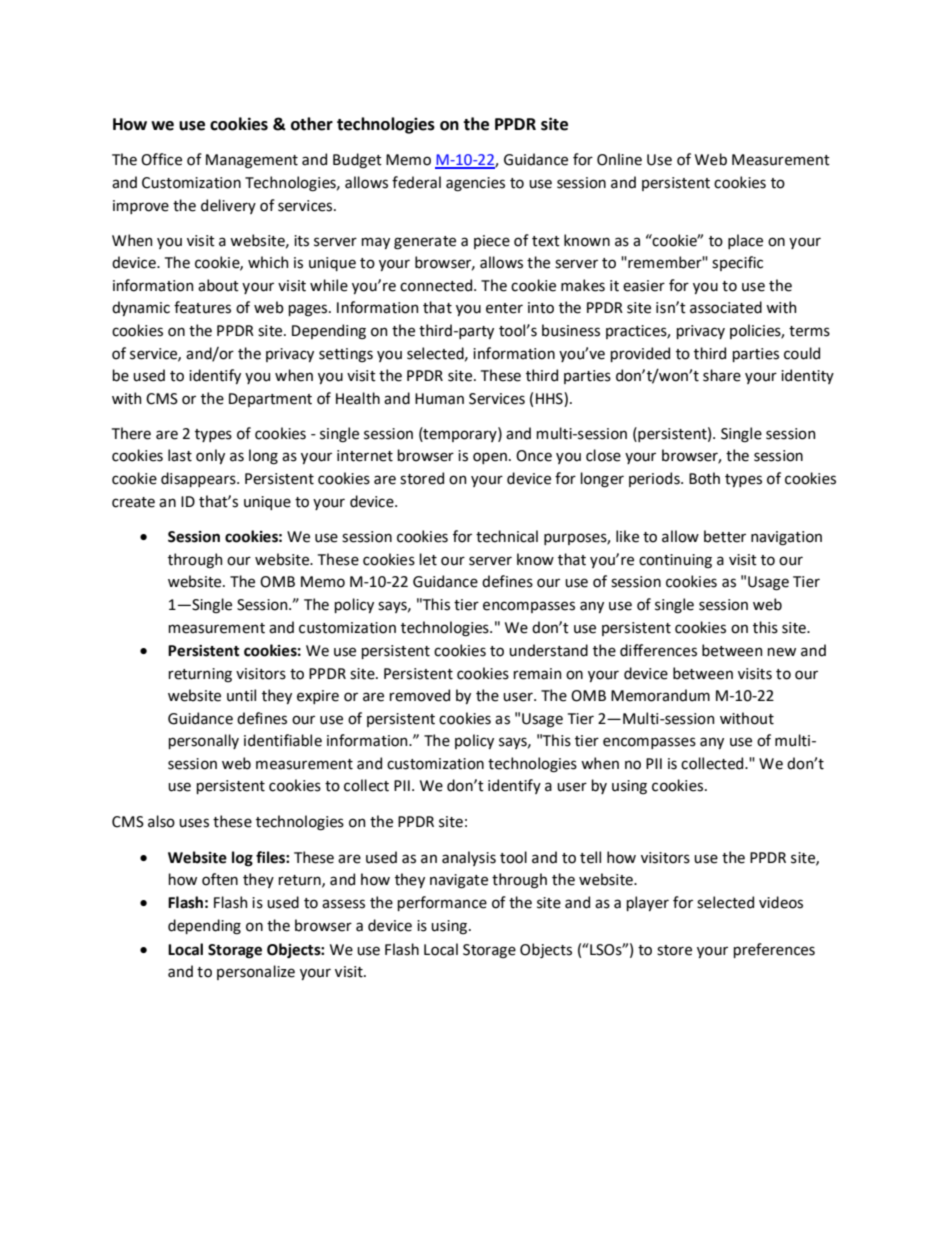 This screenshot has width=952, height=1233. What do you see at coordinates (507, 536) in the screenshot?
I see `technical` at bounding box center [507, 536].
